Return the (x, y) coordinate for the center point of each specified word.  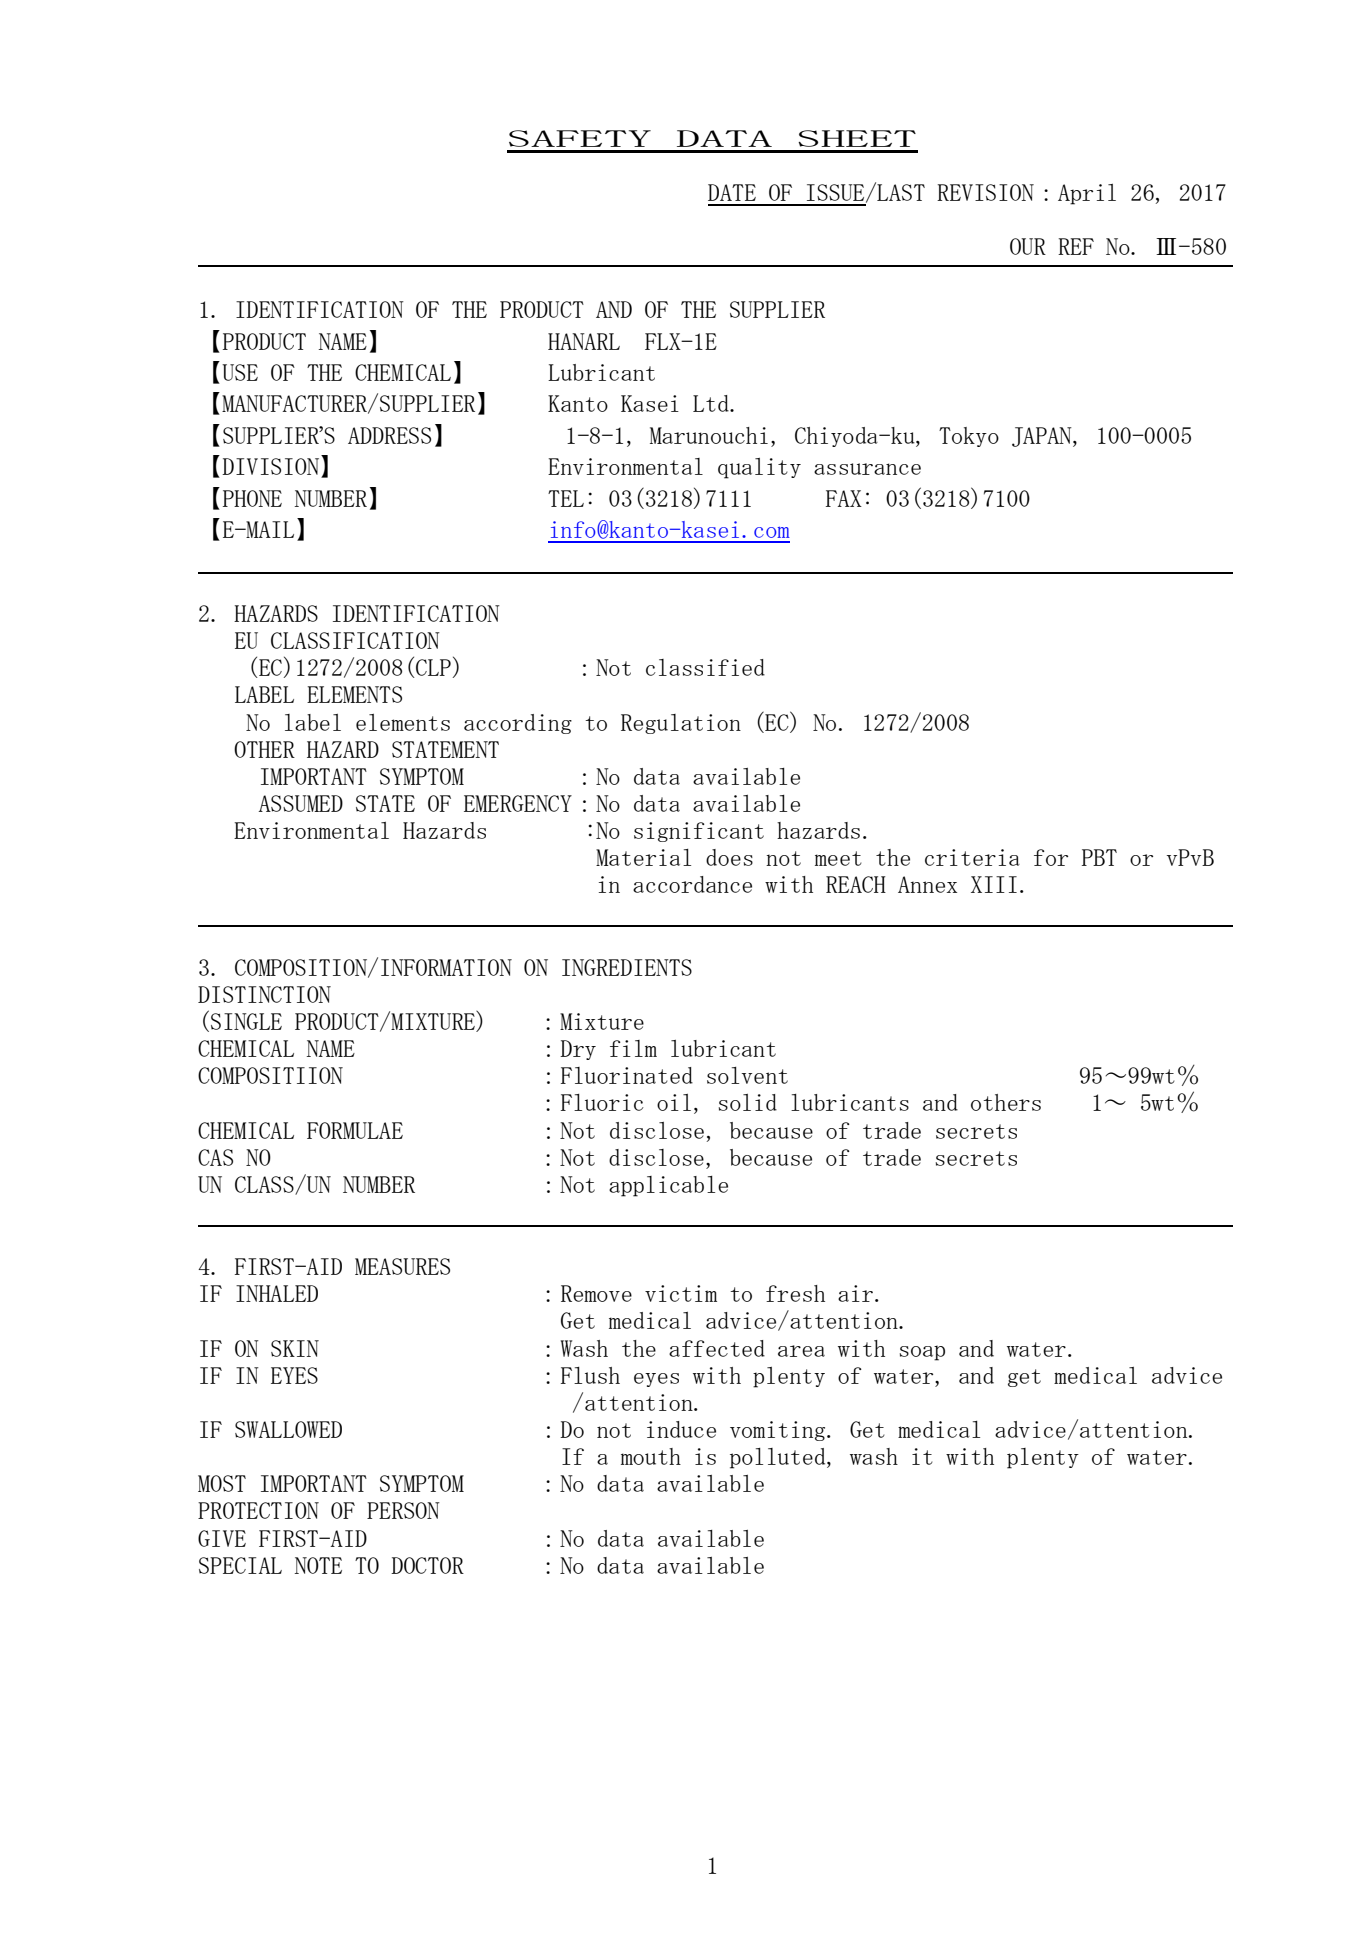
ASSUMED (301, 803)
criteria (972, 857)
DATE (732, 192)
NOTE (318, 1565)
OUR (1028, 246)
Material (643, 857)
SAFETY (580, 138)
